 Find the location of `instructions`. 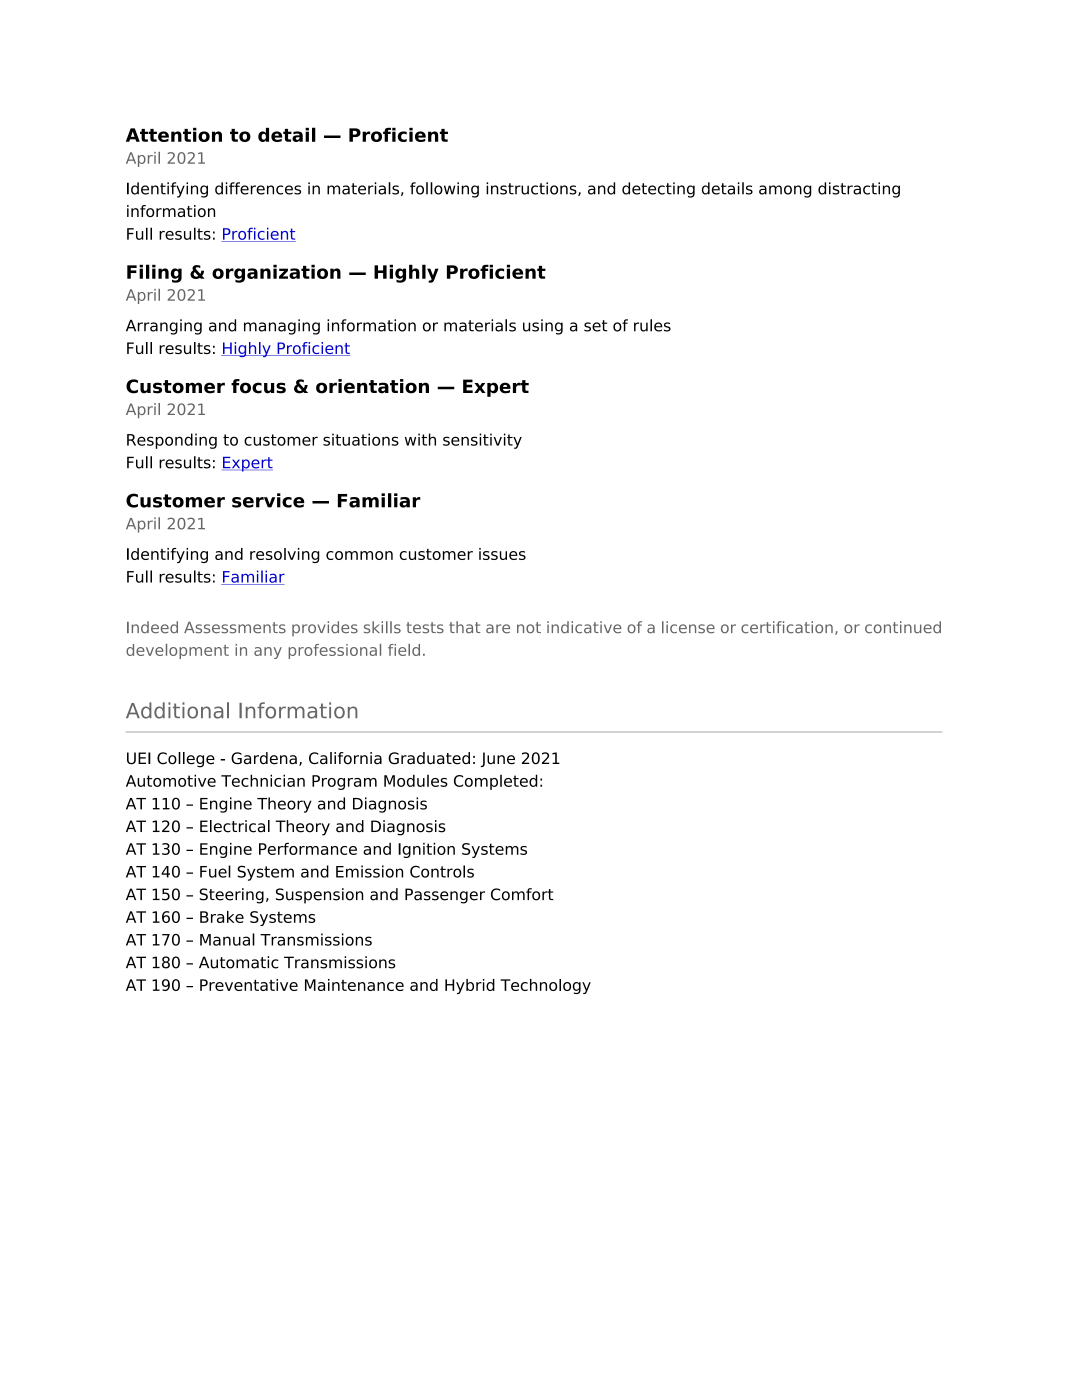

instructions is located at coordinates (532, 189).
